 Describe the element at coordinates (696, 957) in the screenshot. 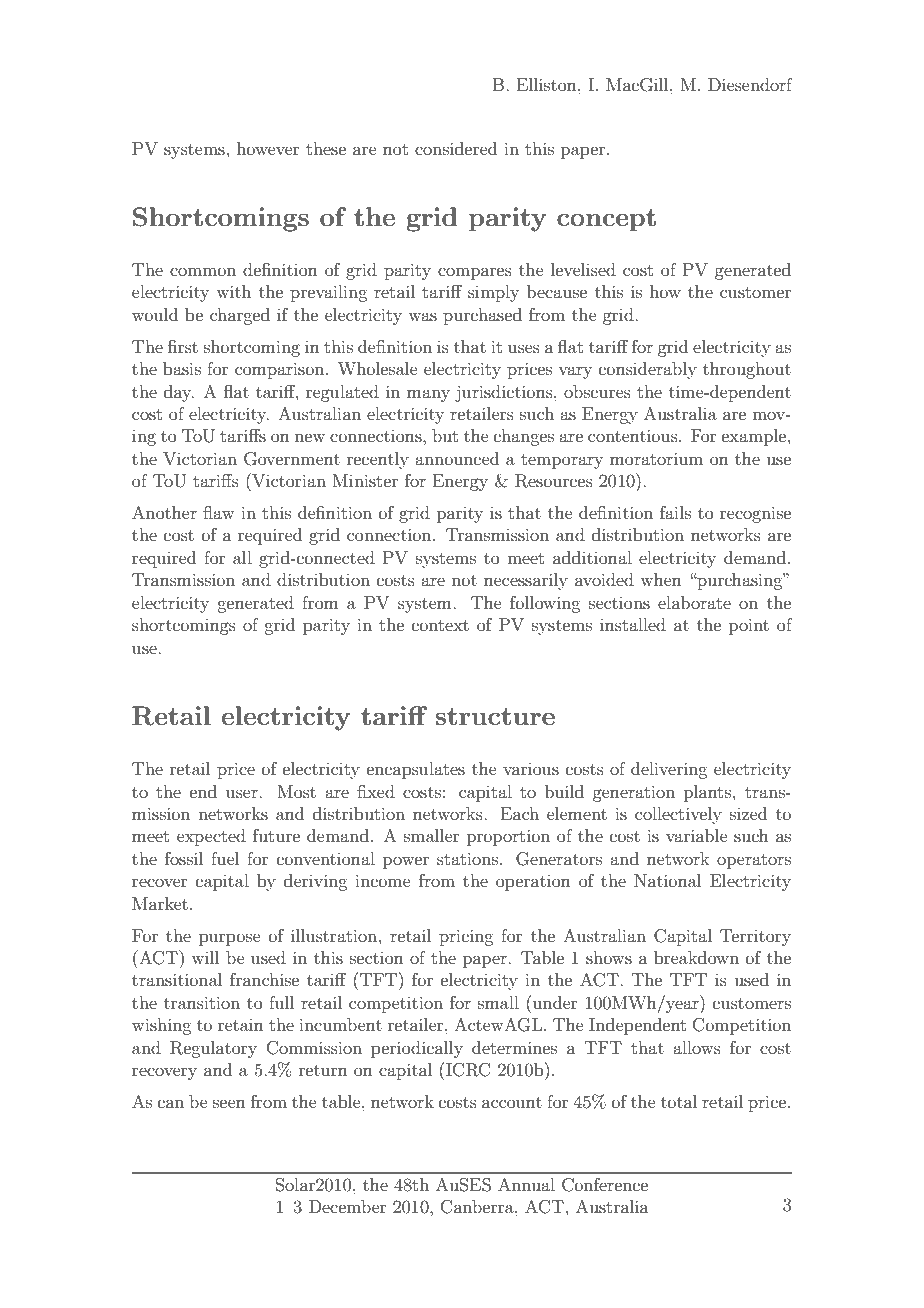

I see `breakdown` at that location.
